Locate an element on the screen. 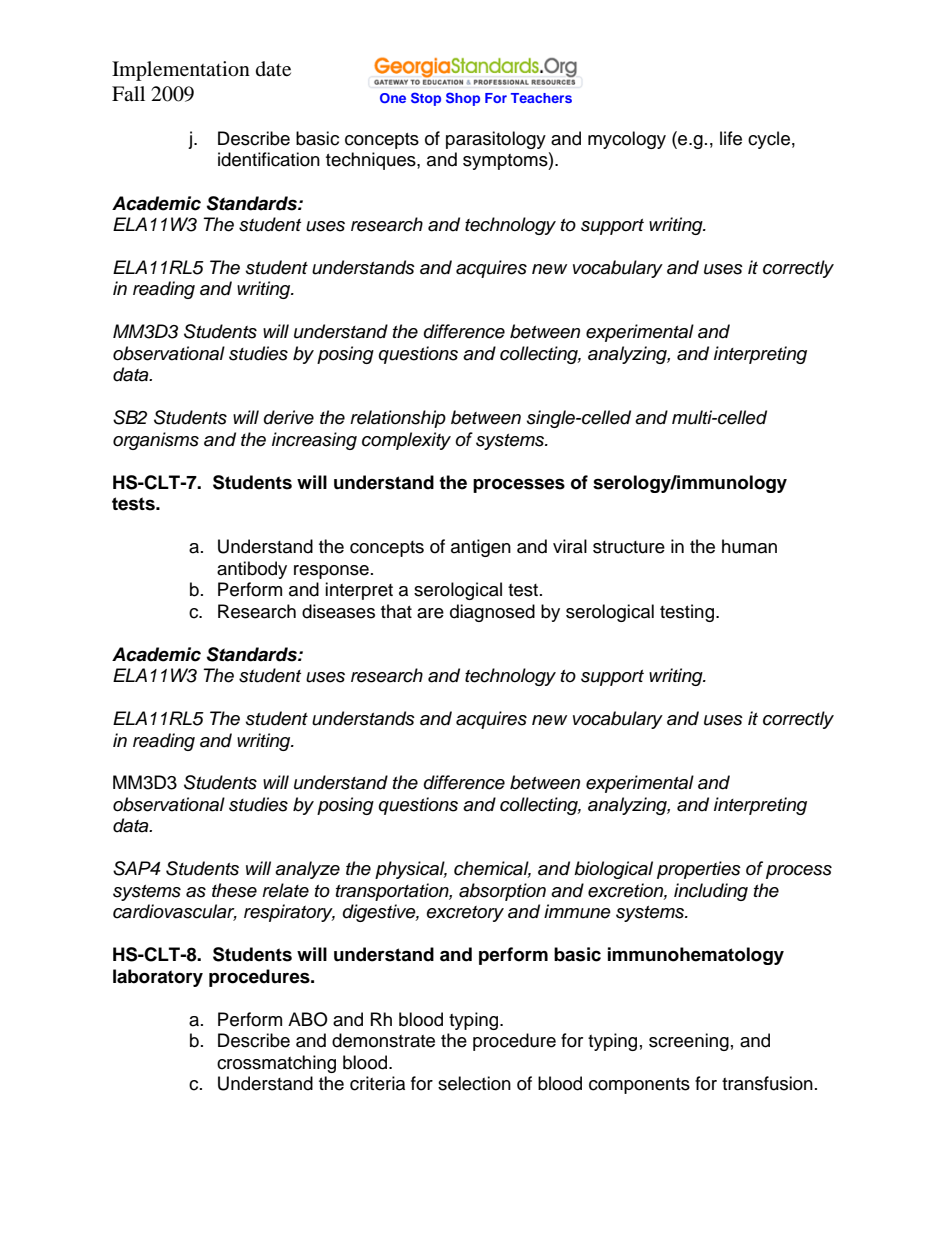 The image size is (952, 1233). Shop is located at coordinates (463, 99).
